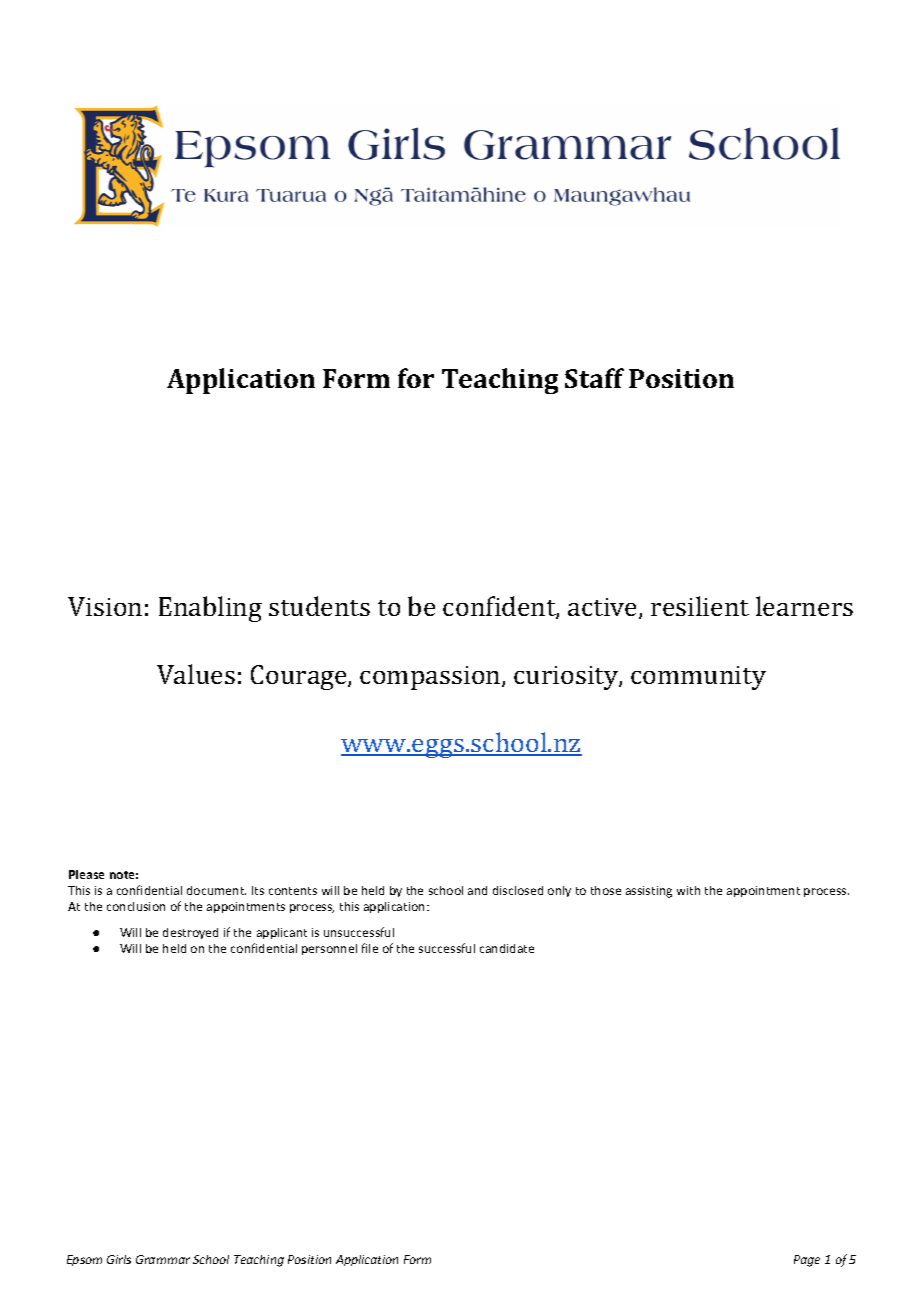  I want to click on Grammar, so click(163, 1259).
